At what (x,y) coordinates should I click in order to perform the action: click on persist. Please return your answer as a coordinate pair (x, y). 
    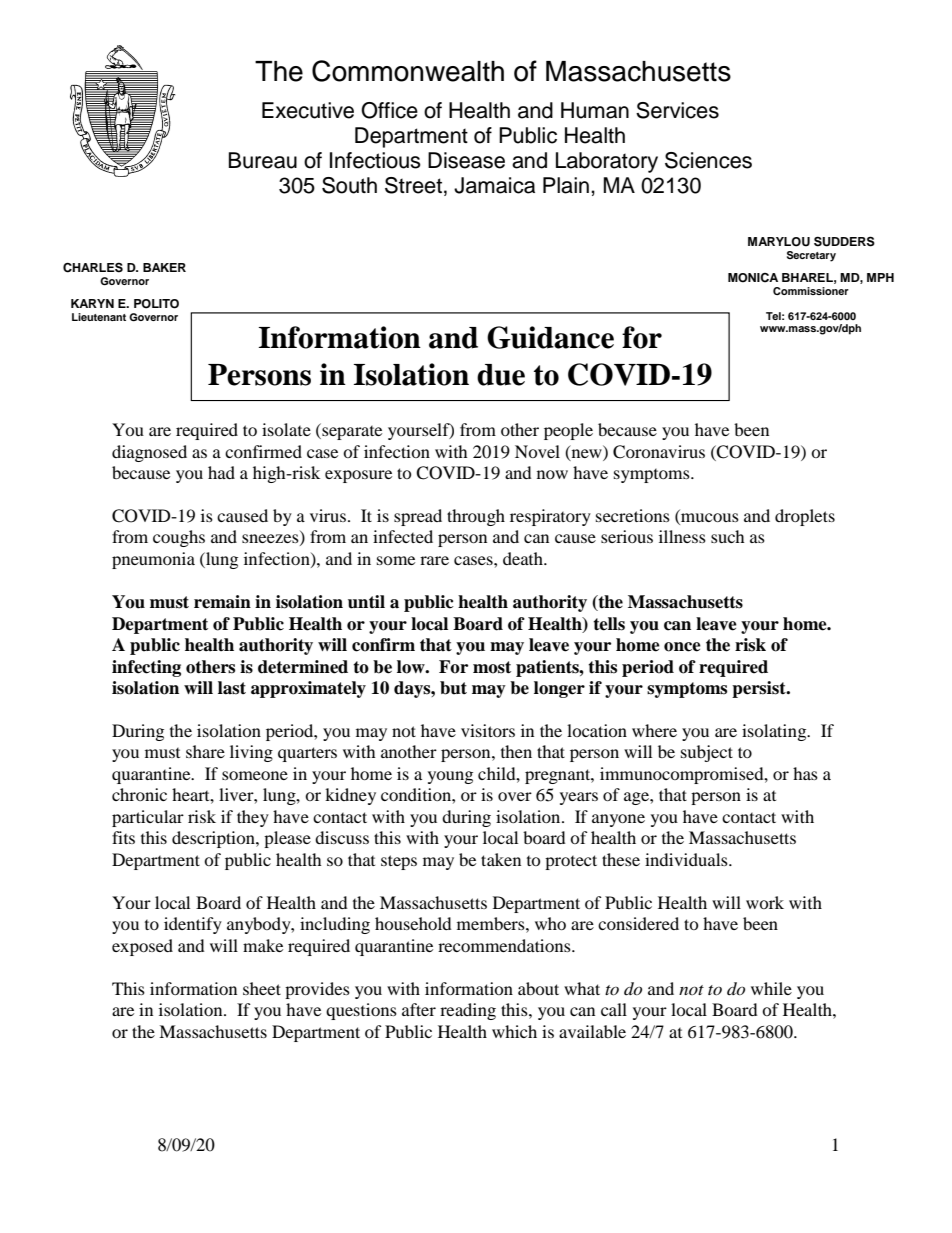
    Looking at the image, I should click on (760, 689).
